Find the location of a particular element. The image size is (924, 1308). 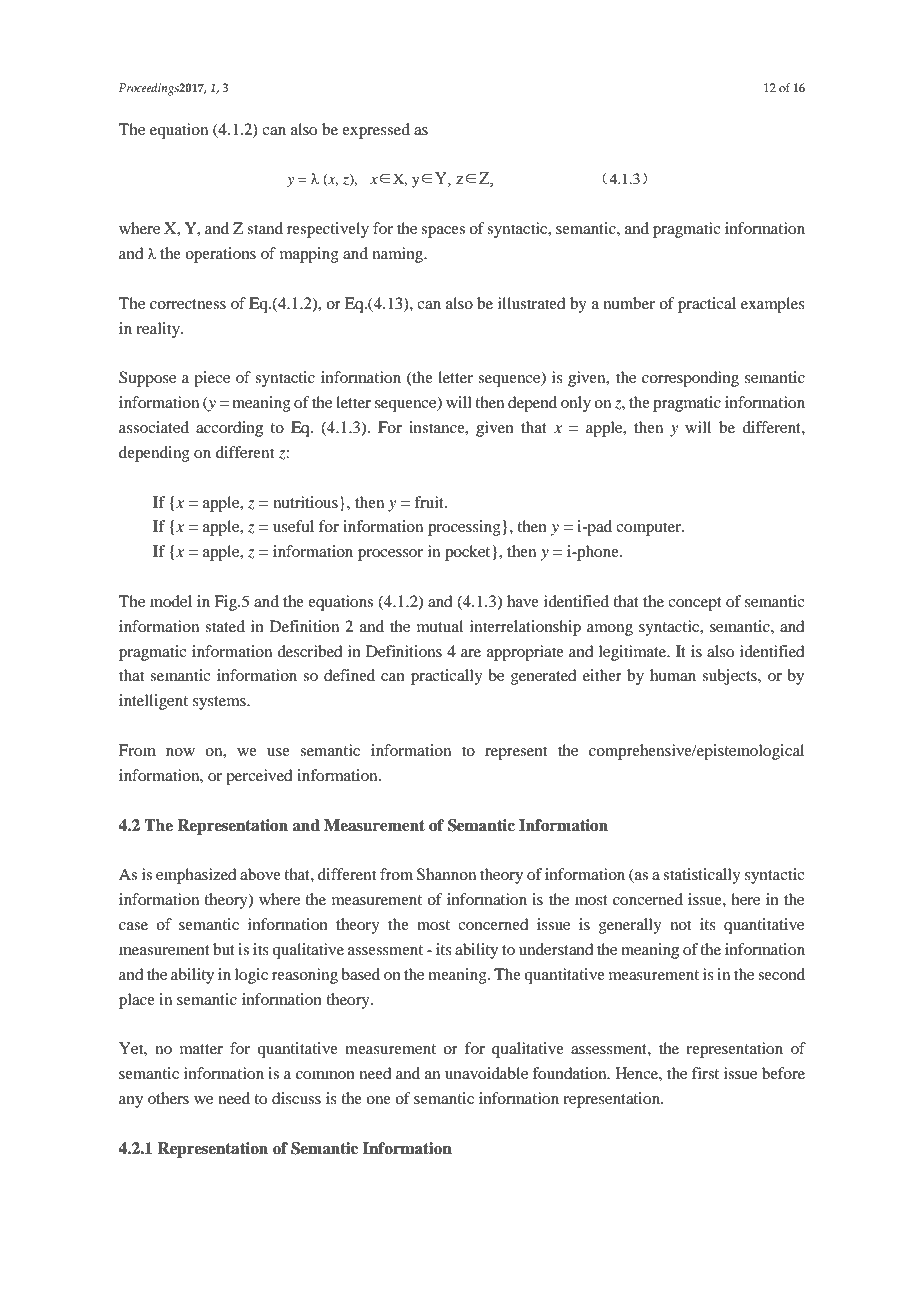

first is located at coordinates (705, 1073).
